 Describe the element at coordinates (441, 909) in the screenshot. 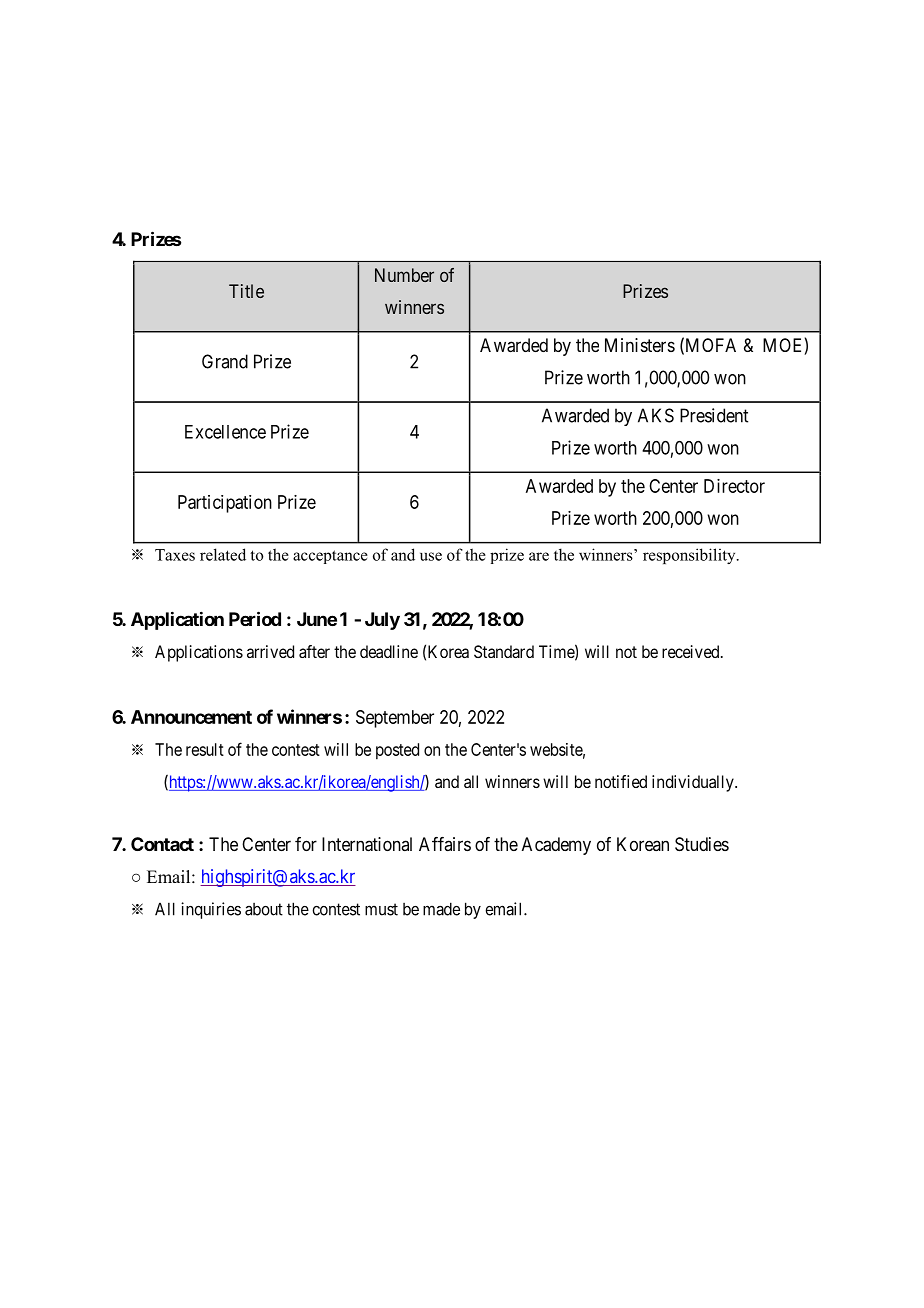

I see `made` at that location.
